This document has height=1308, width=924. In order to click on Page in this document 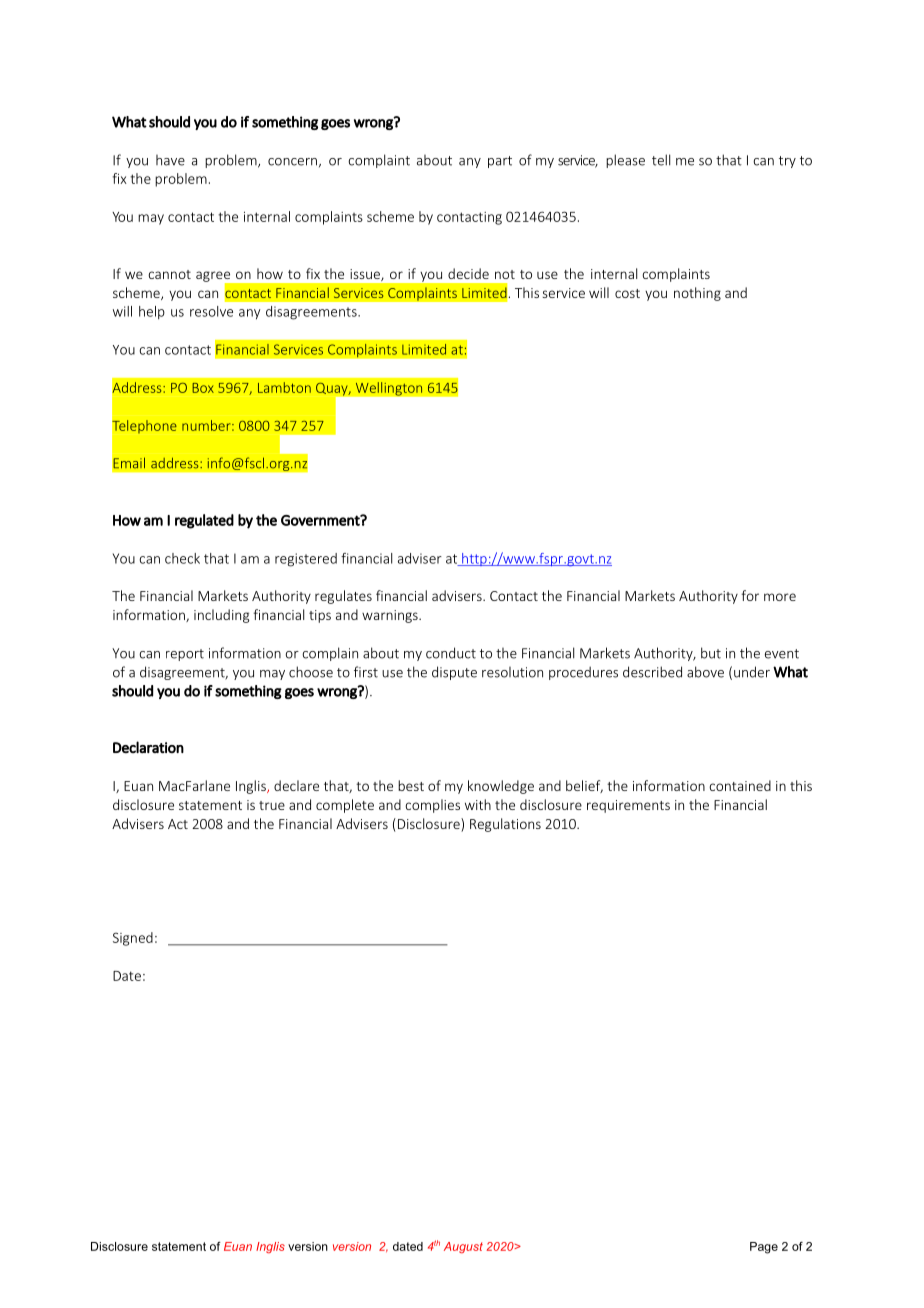, I will do `click(764, 1248)`.
